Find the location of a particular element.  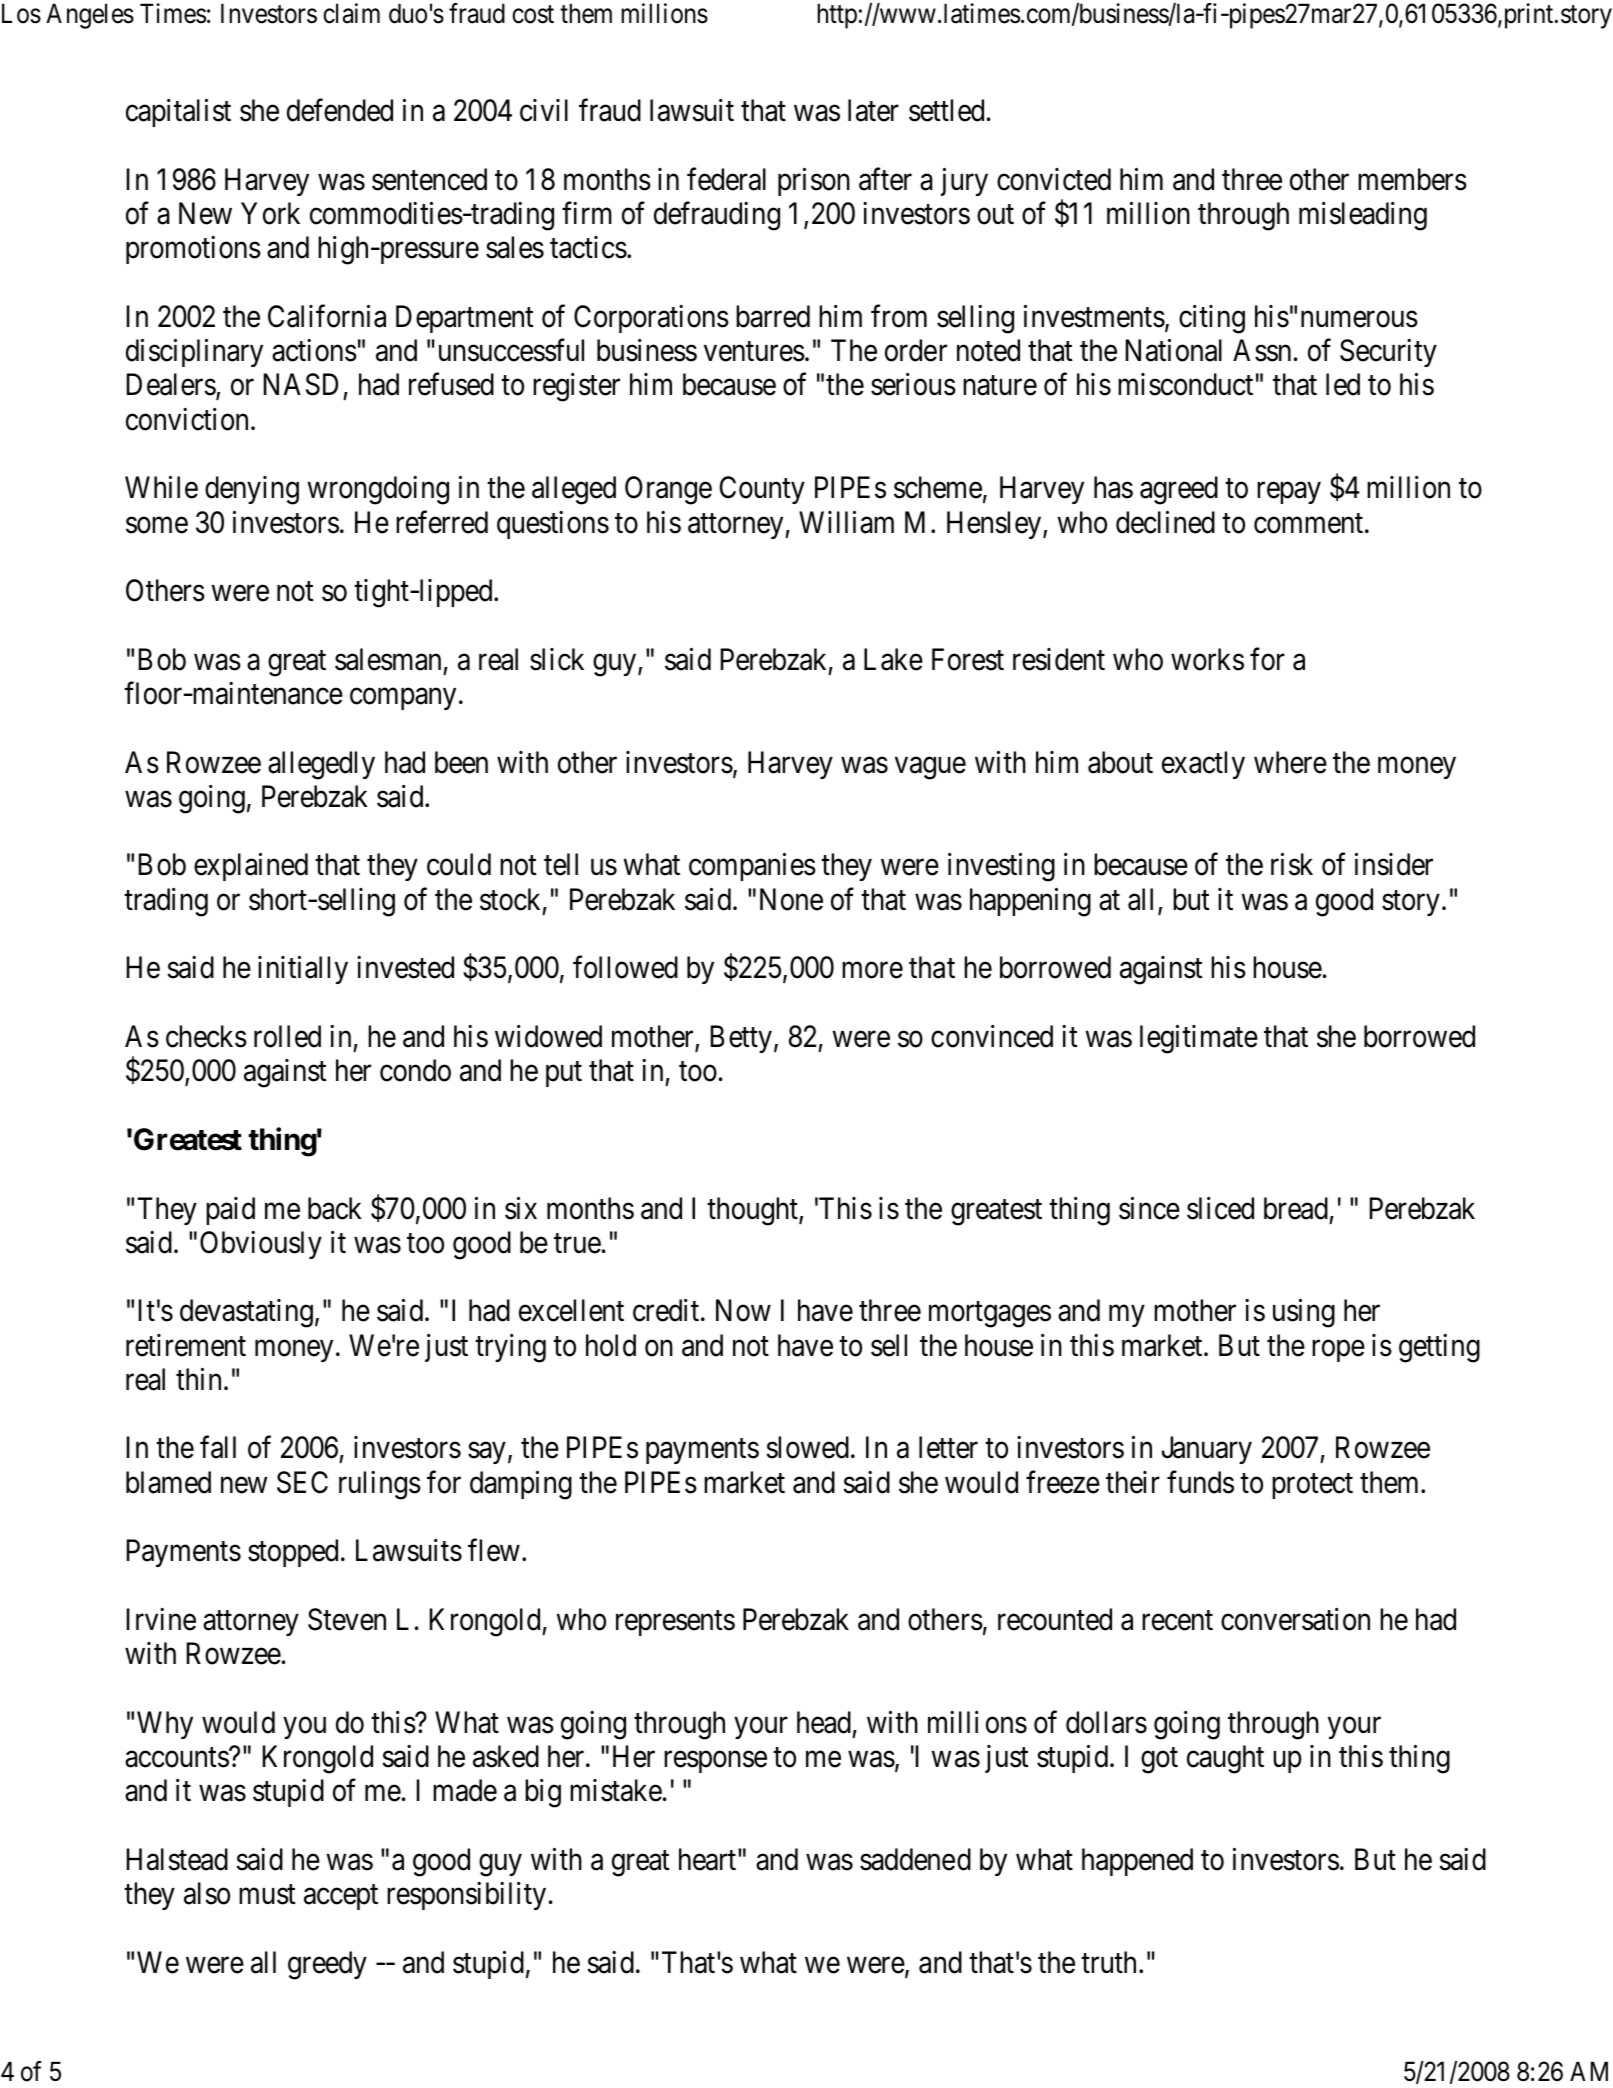

checks is located at coordinates (206, 1036).
